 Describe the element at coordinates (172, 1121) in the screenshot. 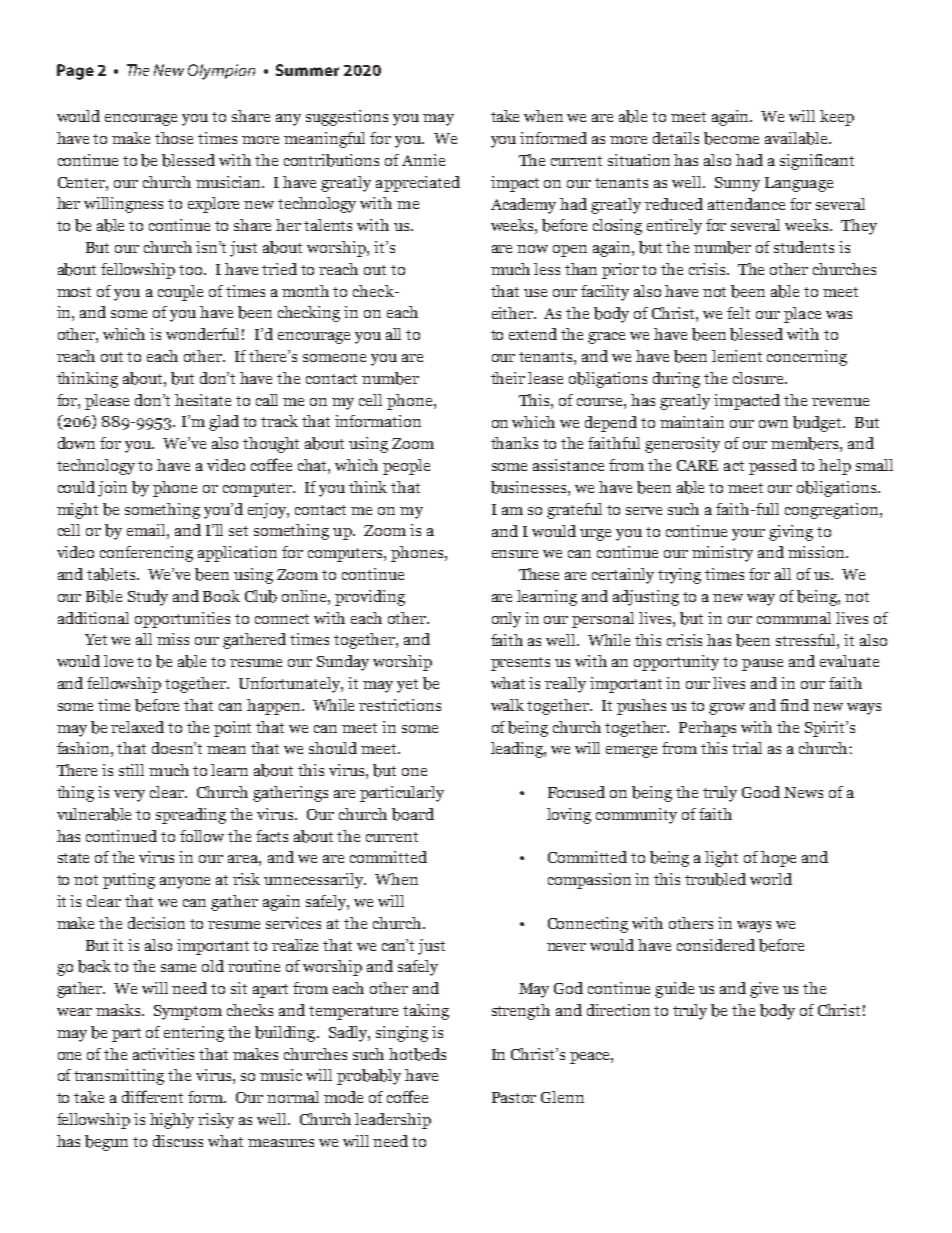

I see `highly` at that location.
